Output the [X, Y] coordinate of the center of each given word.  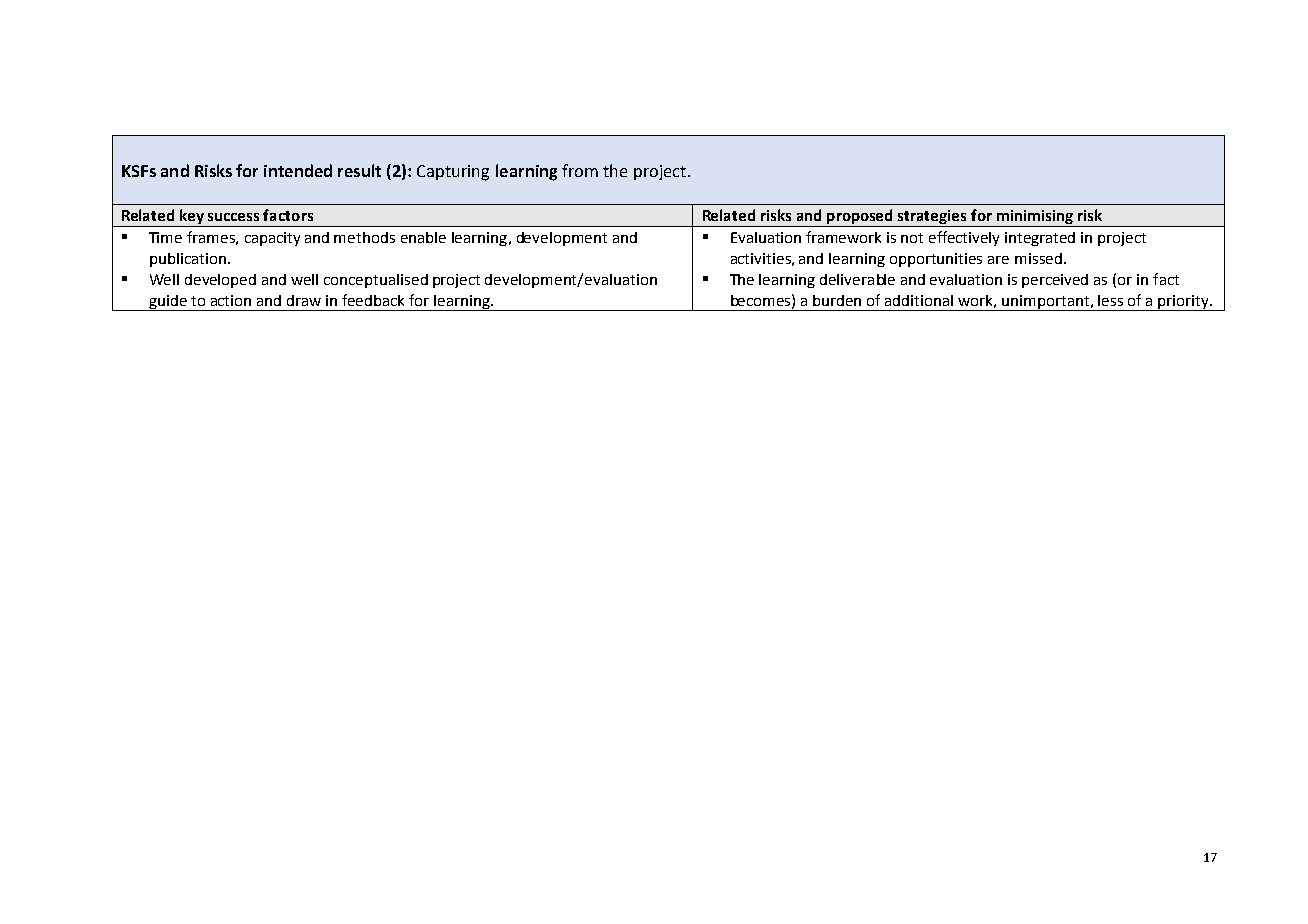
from [580, 170]
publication [188, 260]
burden [837, 300]
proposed [860, 218]
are [998, 260]
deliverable [857, 279]
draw [304, 300]
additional [919, 300]
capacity [272, 239]
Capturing [453, 173]
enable [423, 237]
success [233, 217]
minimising [1034, 218]
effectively [964, 238]
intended [298, 170]
